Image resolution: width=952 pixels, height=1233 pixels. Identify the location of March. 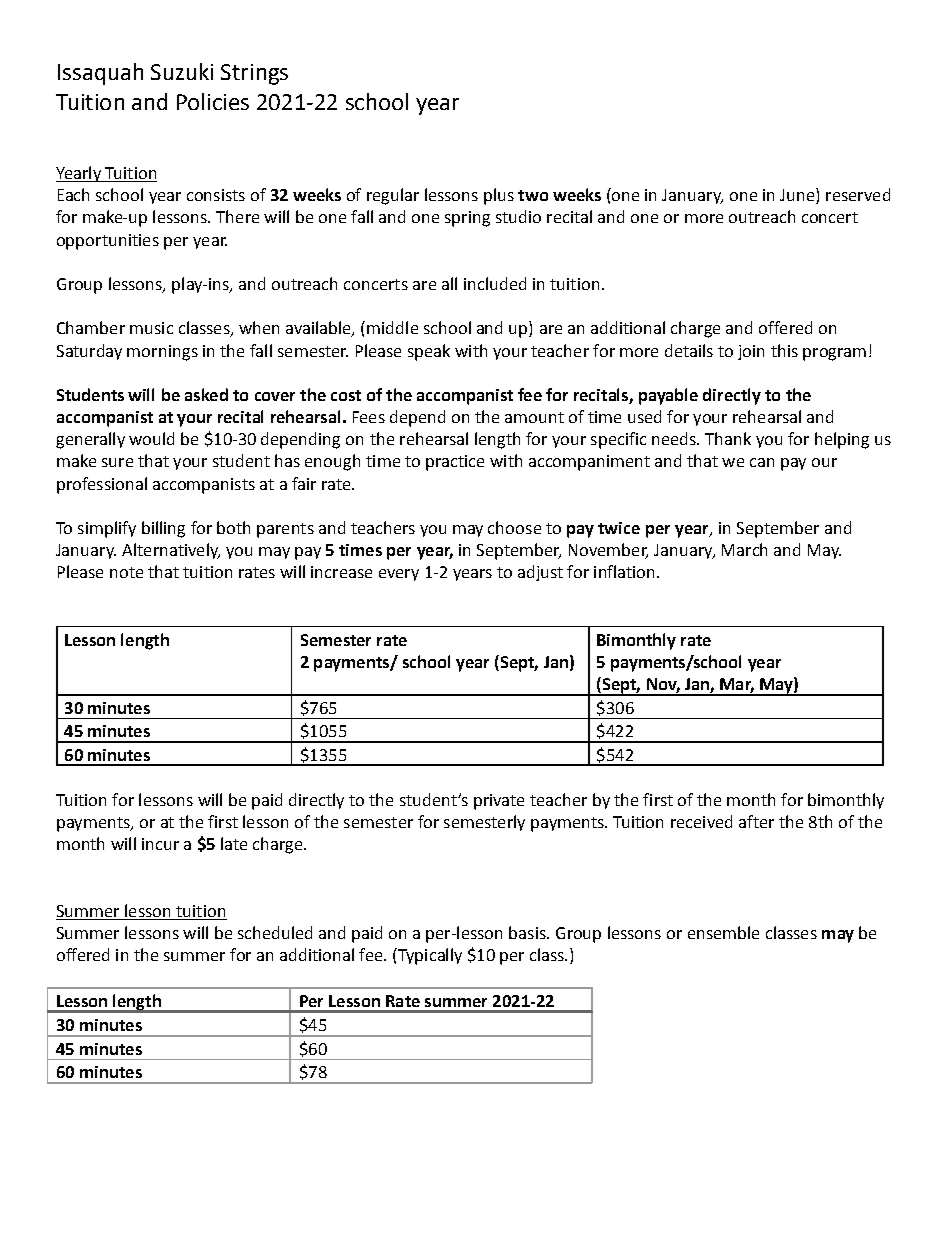
(744, 549).
